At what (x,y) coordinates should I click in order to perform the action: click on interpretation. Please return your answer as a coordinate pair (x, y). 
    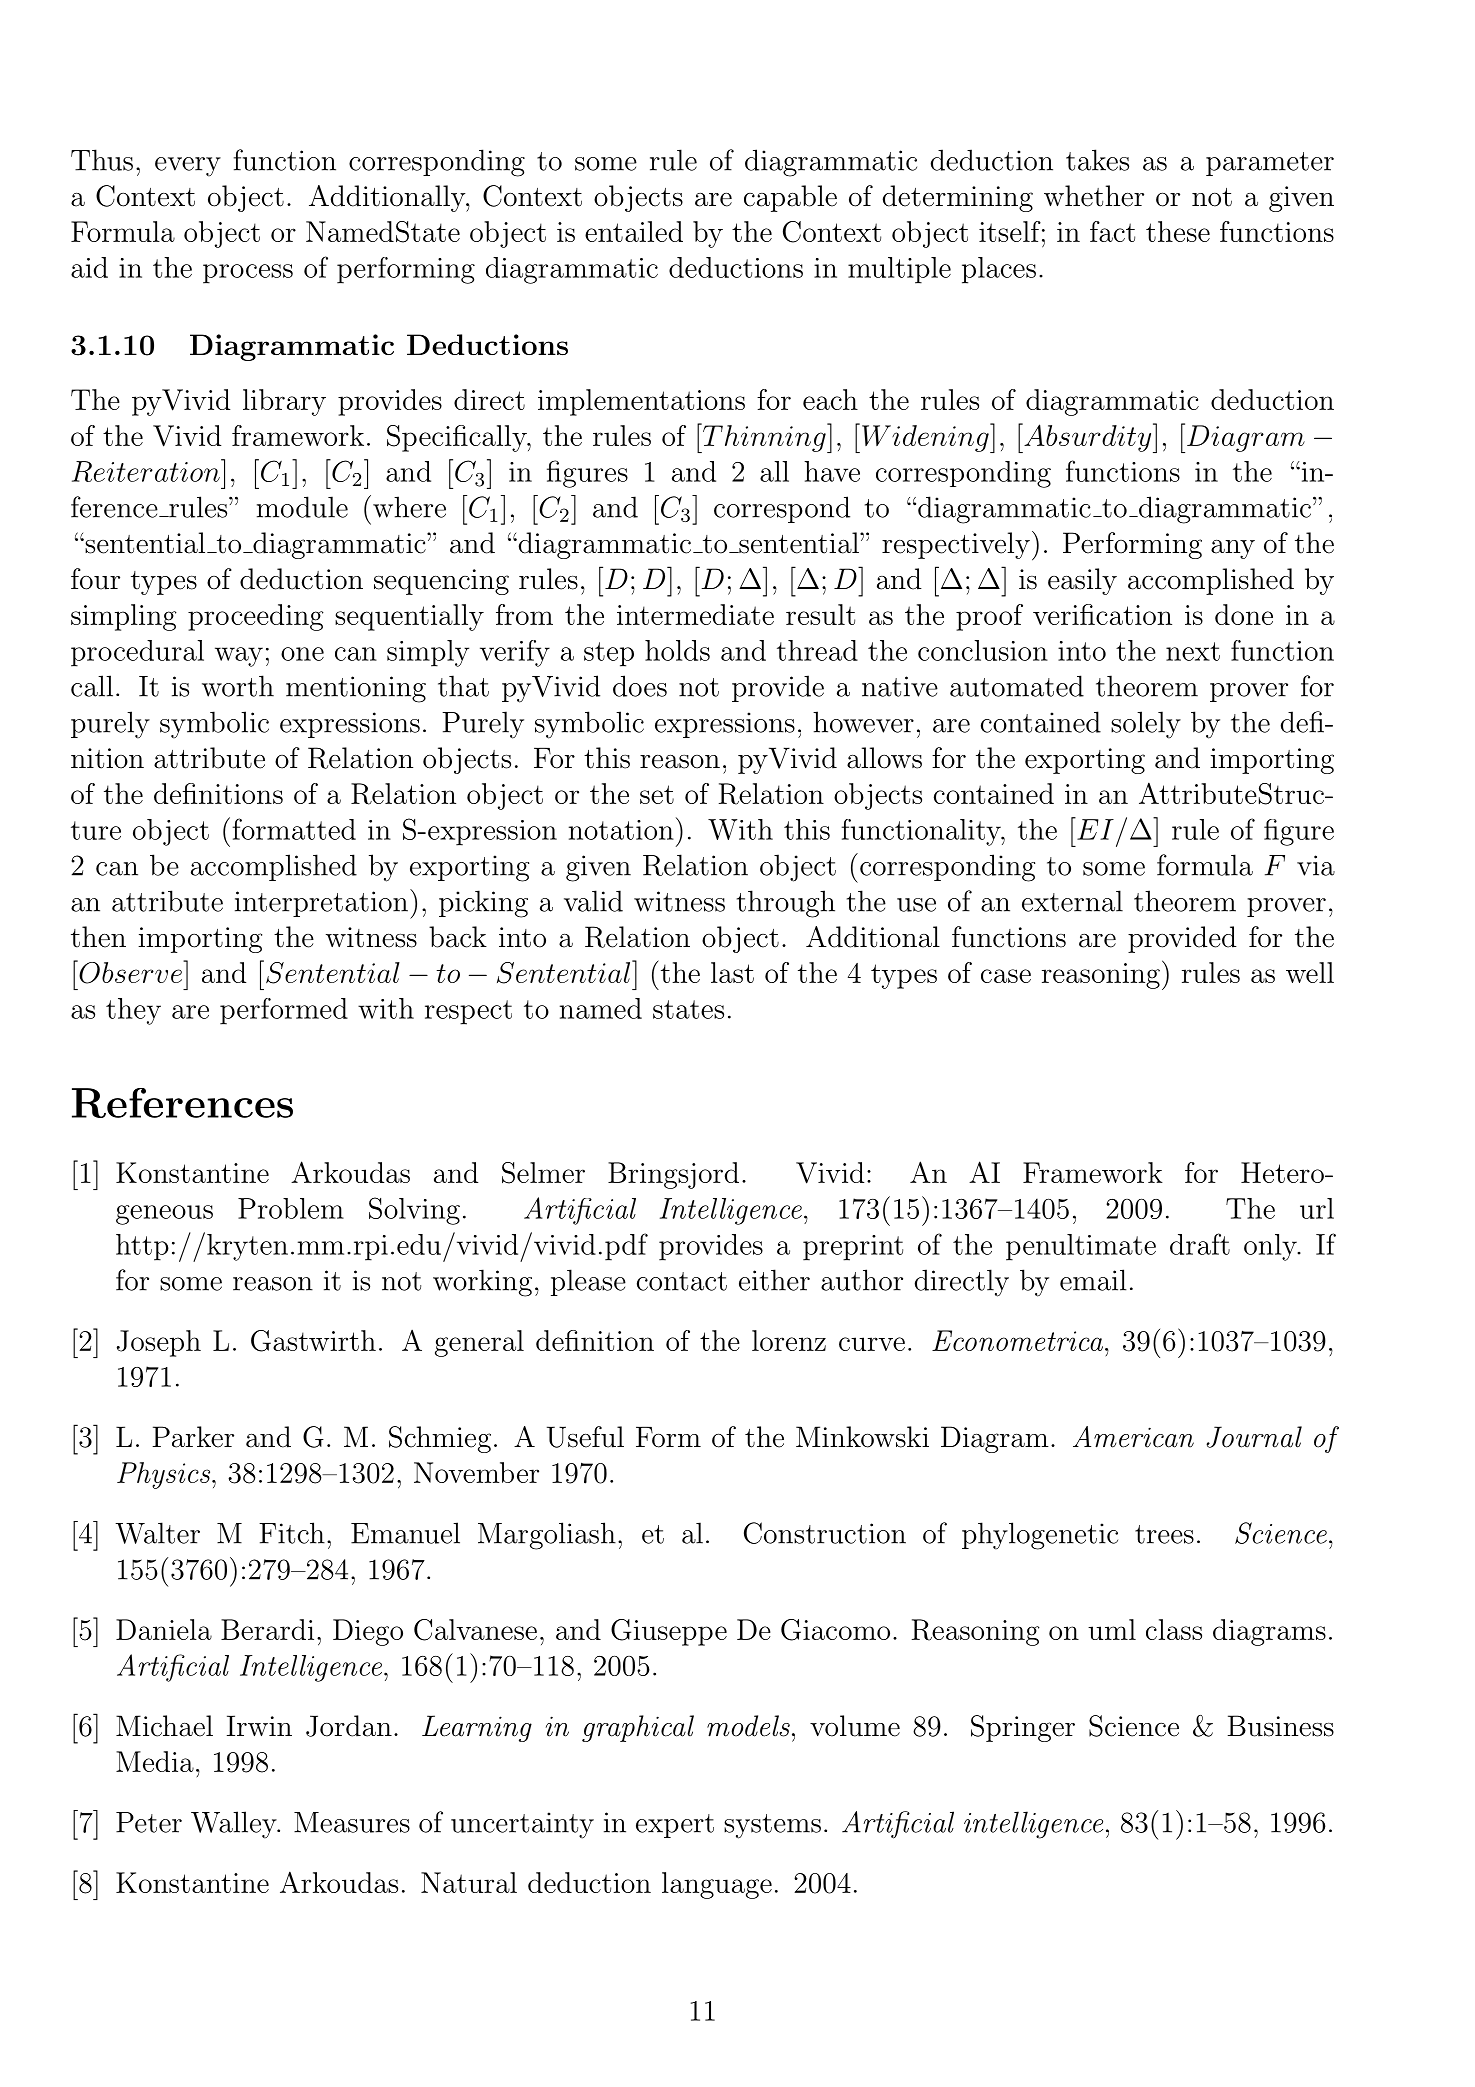
    Looking at the image, I should click on (321, 904).
